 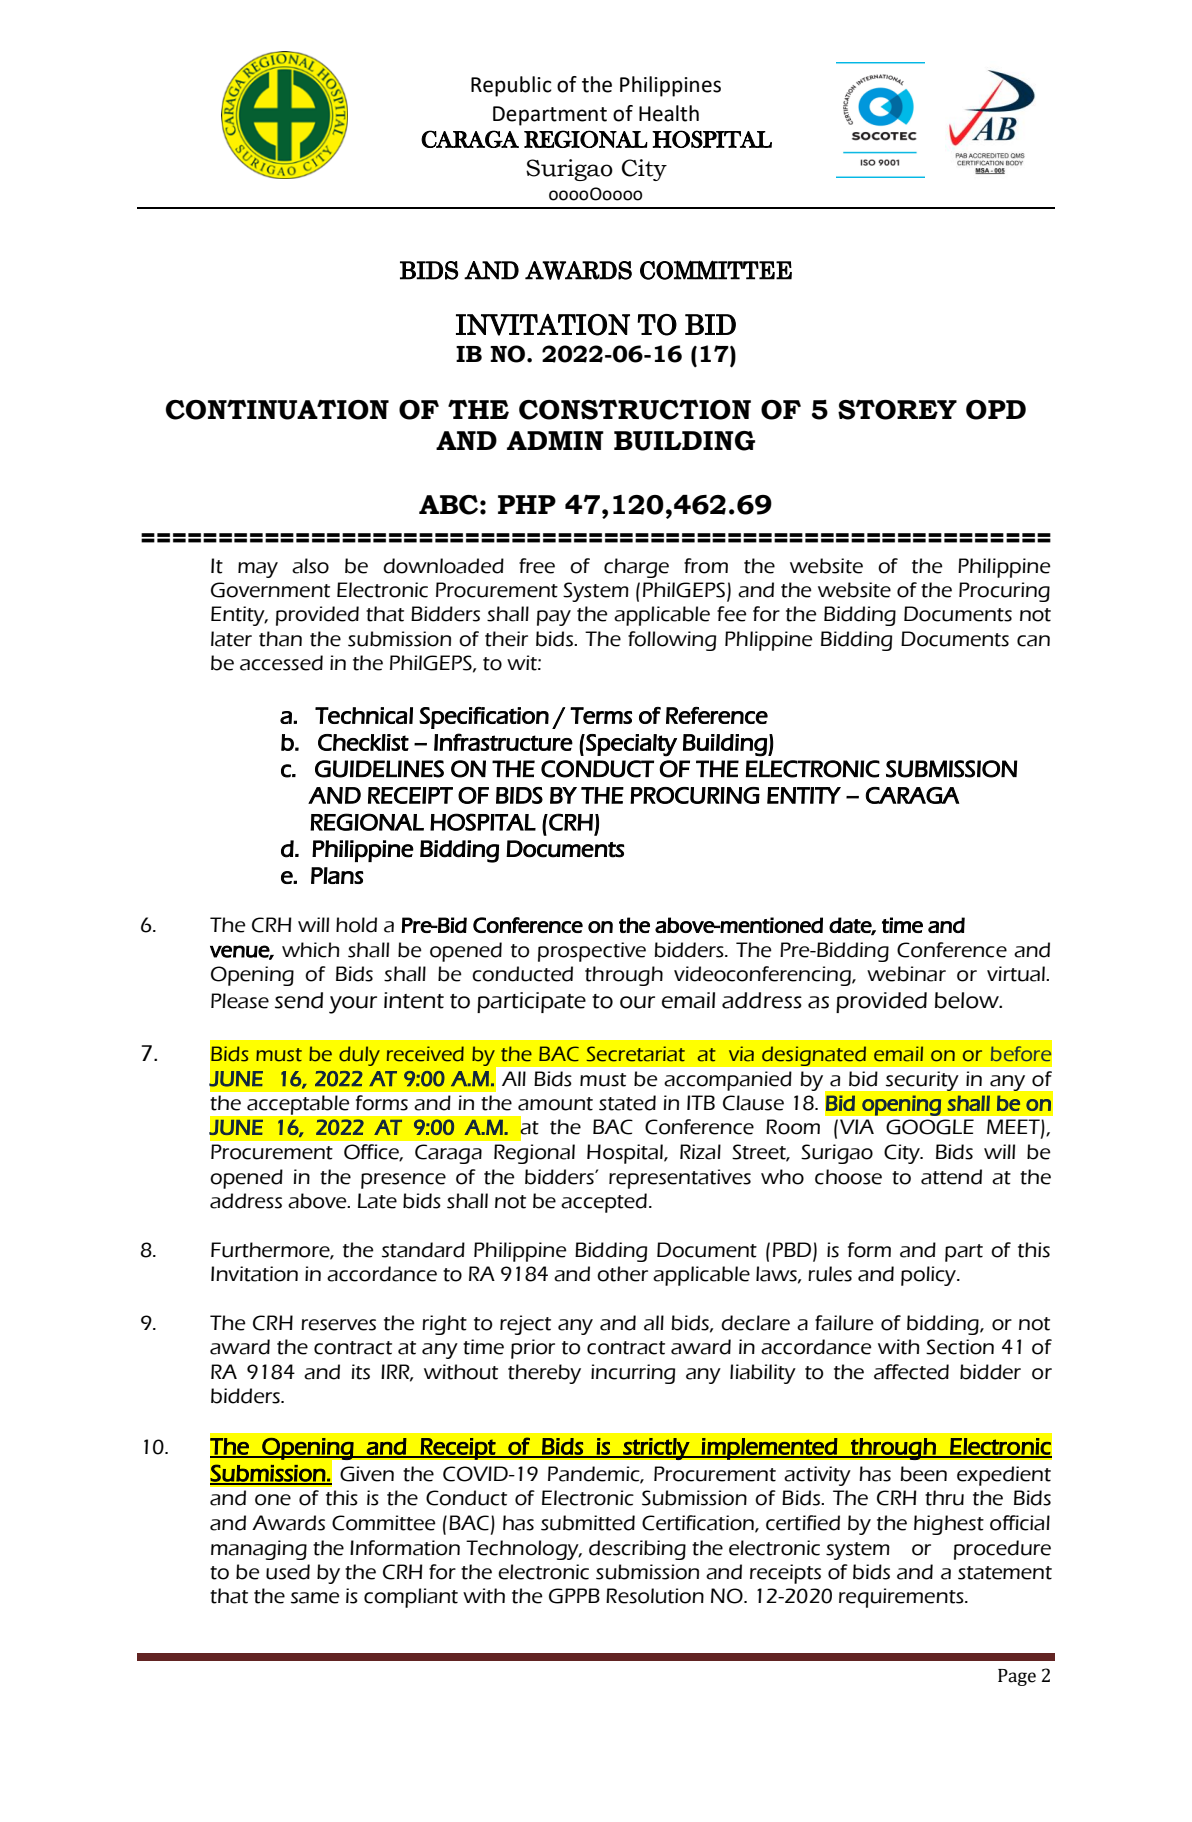 I want to click on Resolution, so click(x=655, y=1596).
